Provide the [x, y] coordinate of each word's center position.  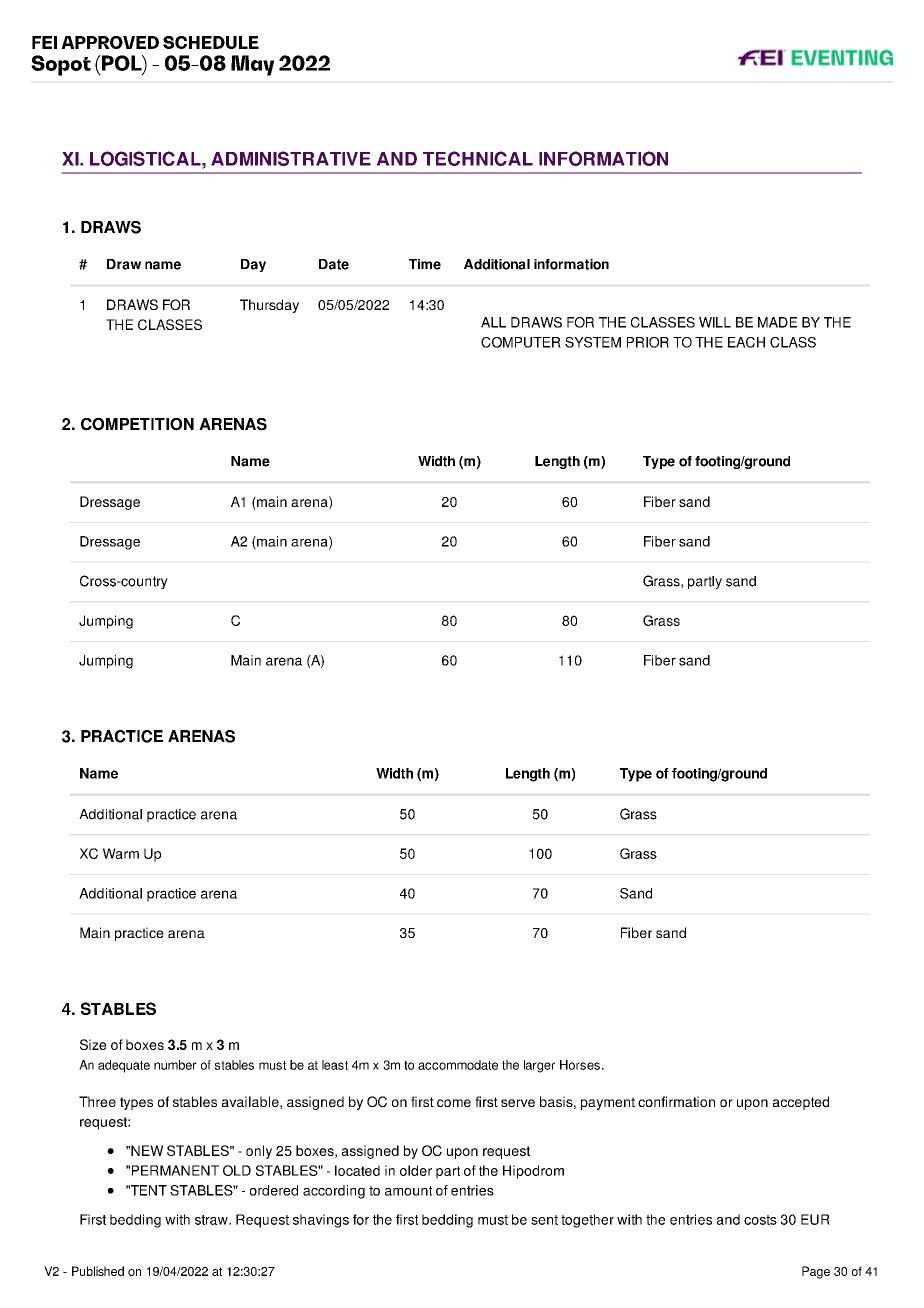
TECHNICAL [478, 158]
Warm [121, 853]
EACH [746, 342]
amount [408, 1191]
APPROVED [110, 42]
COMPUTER [521, 342]
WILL [715, 322]
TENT [147, 1190]
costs [760, 1220]
